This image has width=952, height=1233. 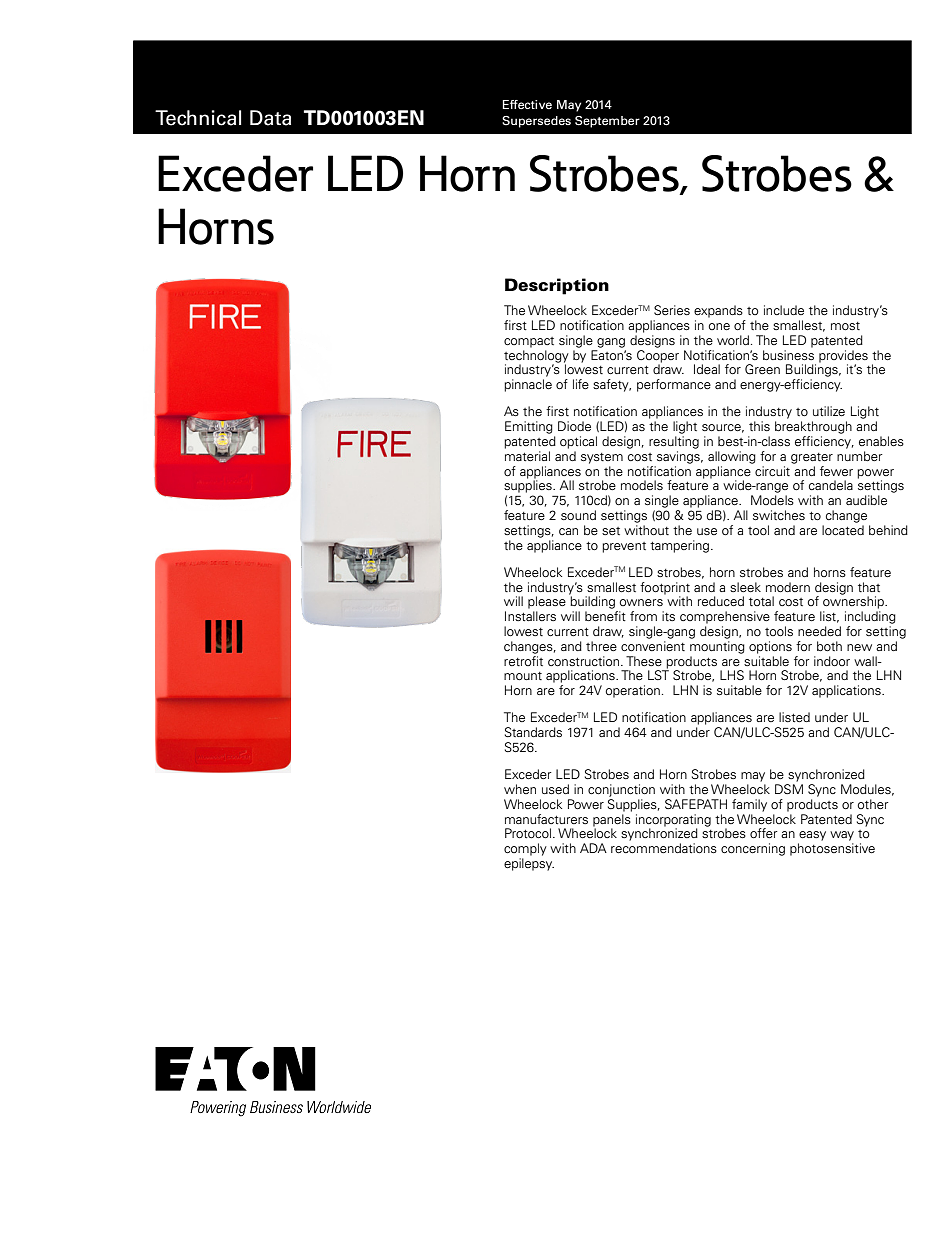 What do you see at coordinates (536, 357) in the image?
I see `technology` at bounding box center [536, 357].
